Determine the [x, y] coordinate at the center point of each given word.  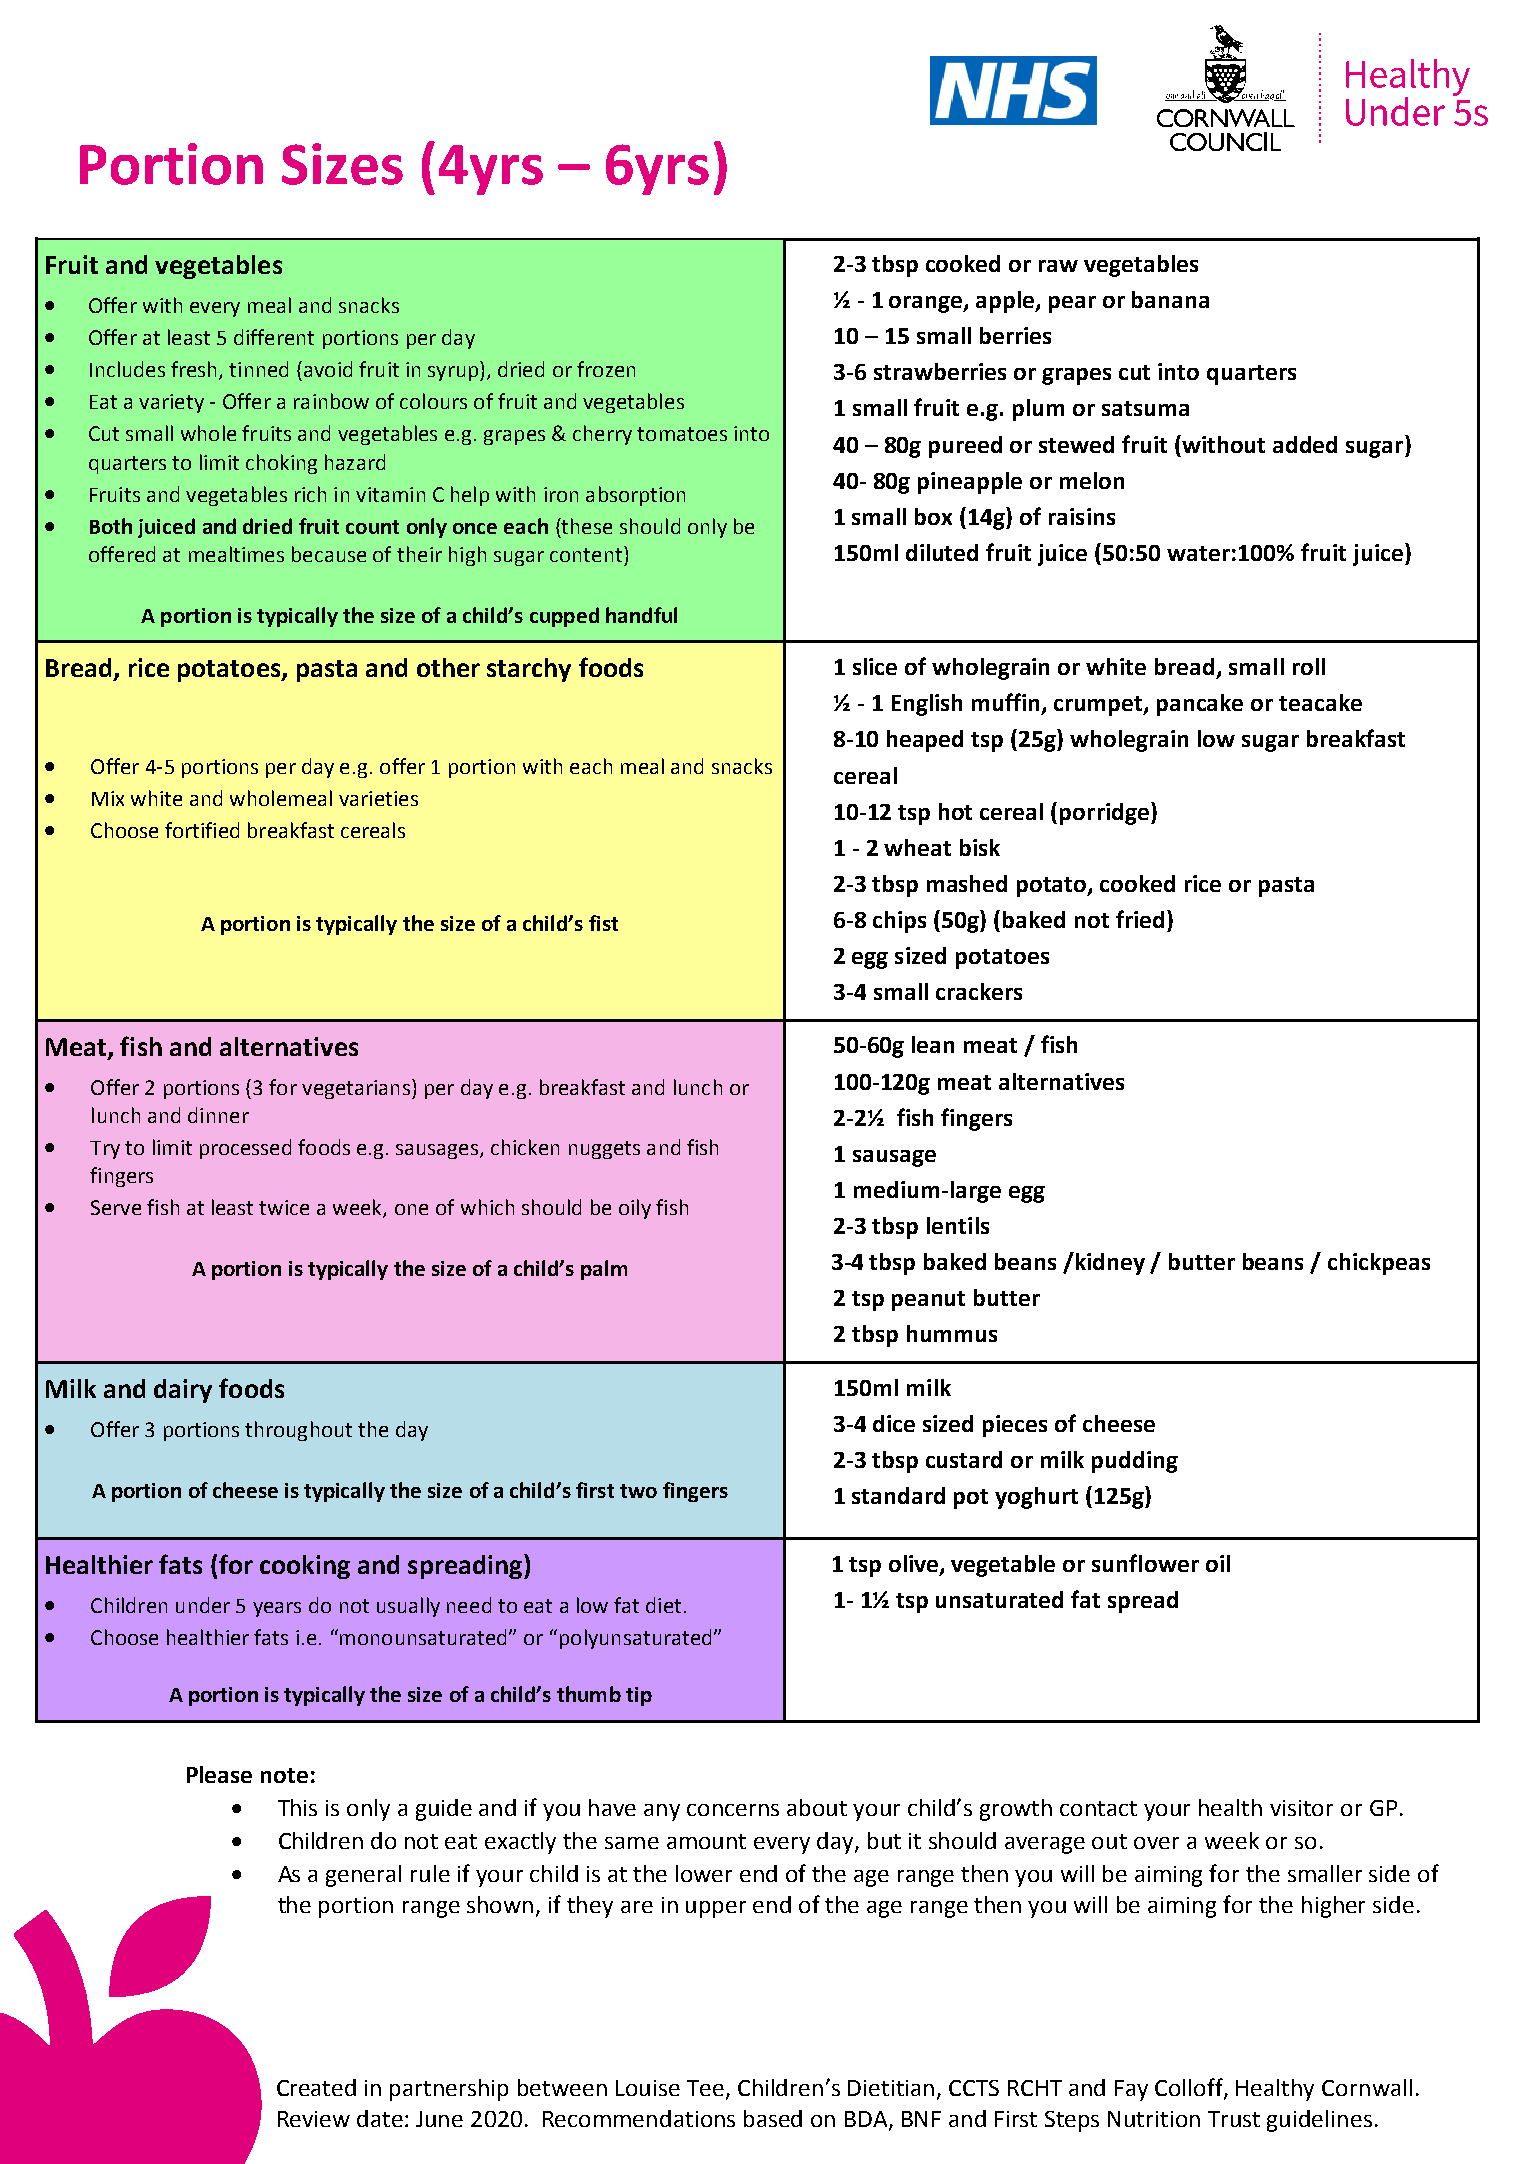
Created [316, 2087]
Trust [1234, 2119]
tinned [258, 369]
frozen [606, 369]
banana [1170, 299]
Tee [705, 2088]
